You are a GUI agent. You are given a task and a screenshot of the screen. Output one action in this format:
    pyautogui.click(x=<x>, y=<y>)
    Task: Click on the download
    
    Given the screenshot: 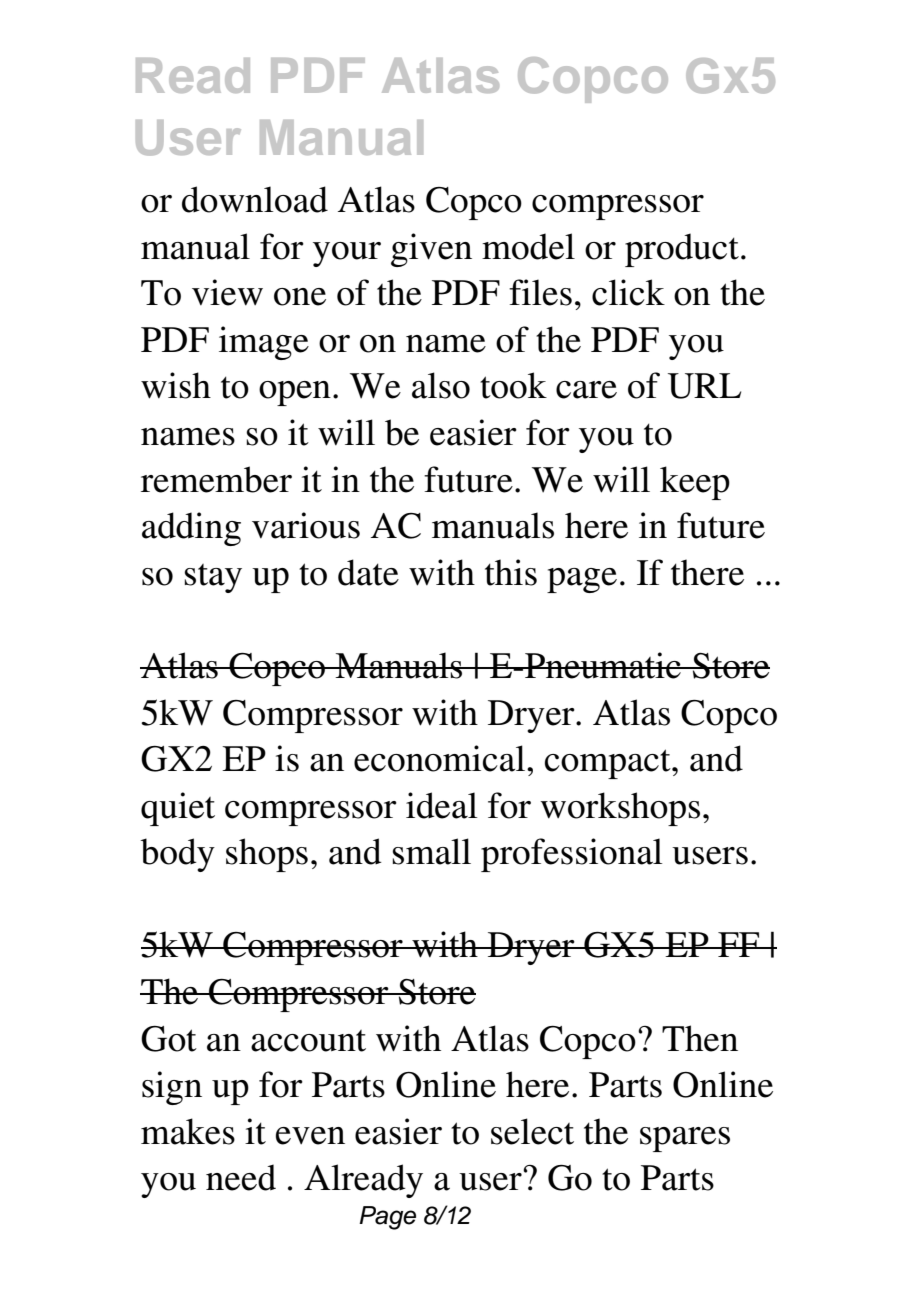 What is the action you would take?
    pyautogui.click(x=255, y=199)
